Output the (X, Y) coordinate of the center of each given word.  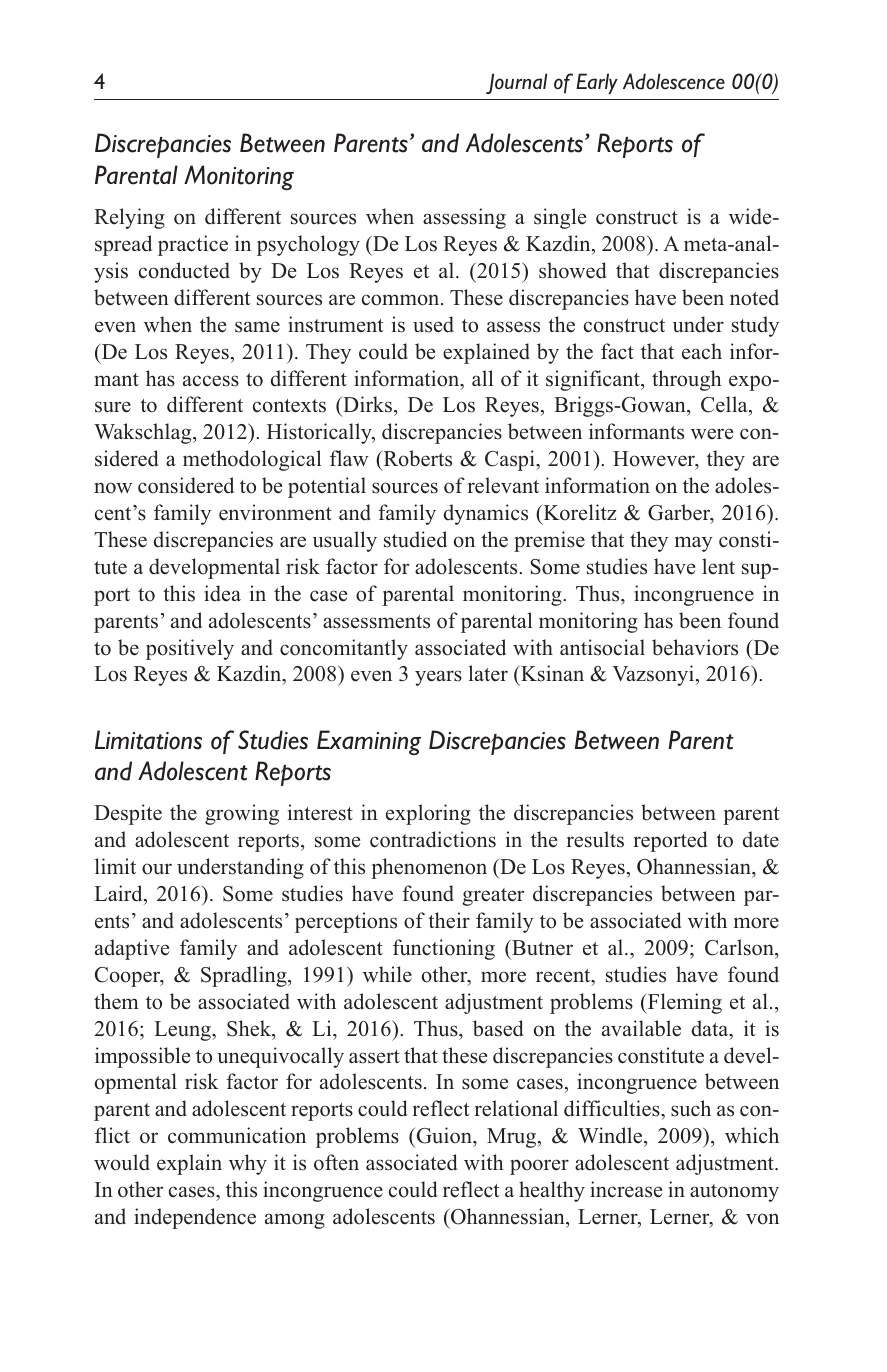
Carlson (740, 947)
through (687, 380)
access (211, 381)
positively (190, 649)
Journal (516, 83)
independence (195, 1218)
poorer (539, 1167)
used (433, 324)
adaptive (132, 949)
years (438, 678)
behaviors (695, 647)
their (449, 920)
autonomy (734, 1193)
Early (597, 83)
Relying (129, 218)
